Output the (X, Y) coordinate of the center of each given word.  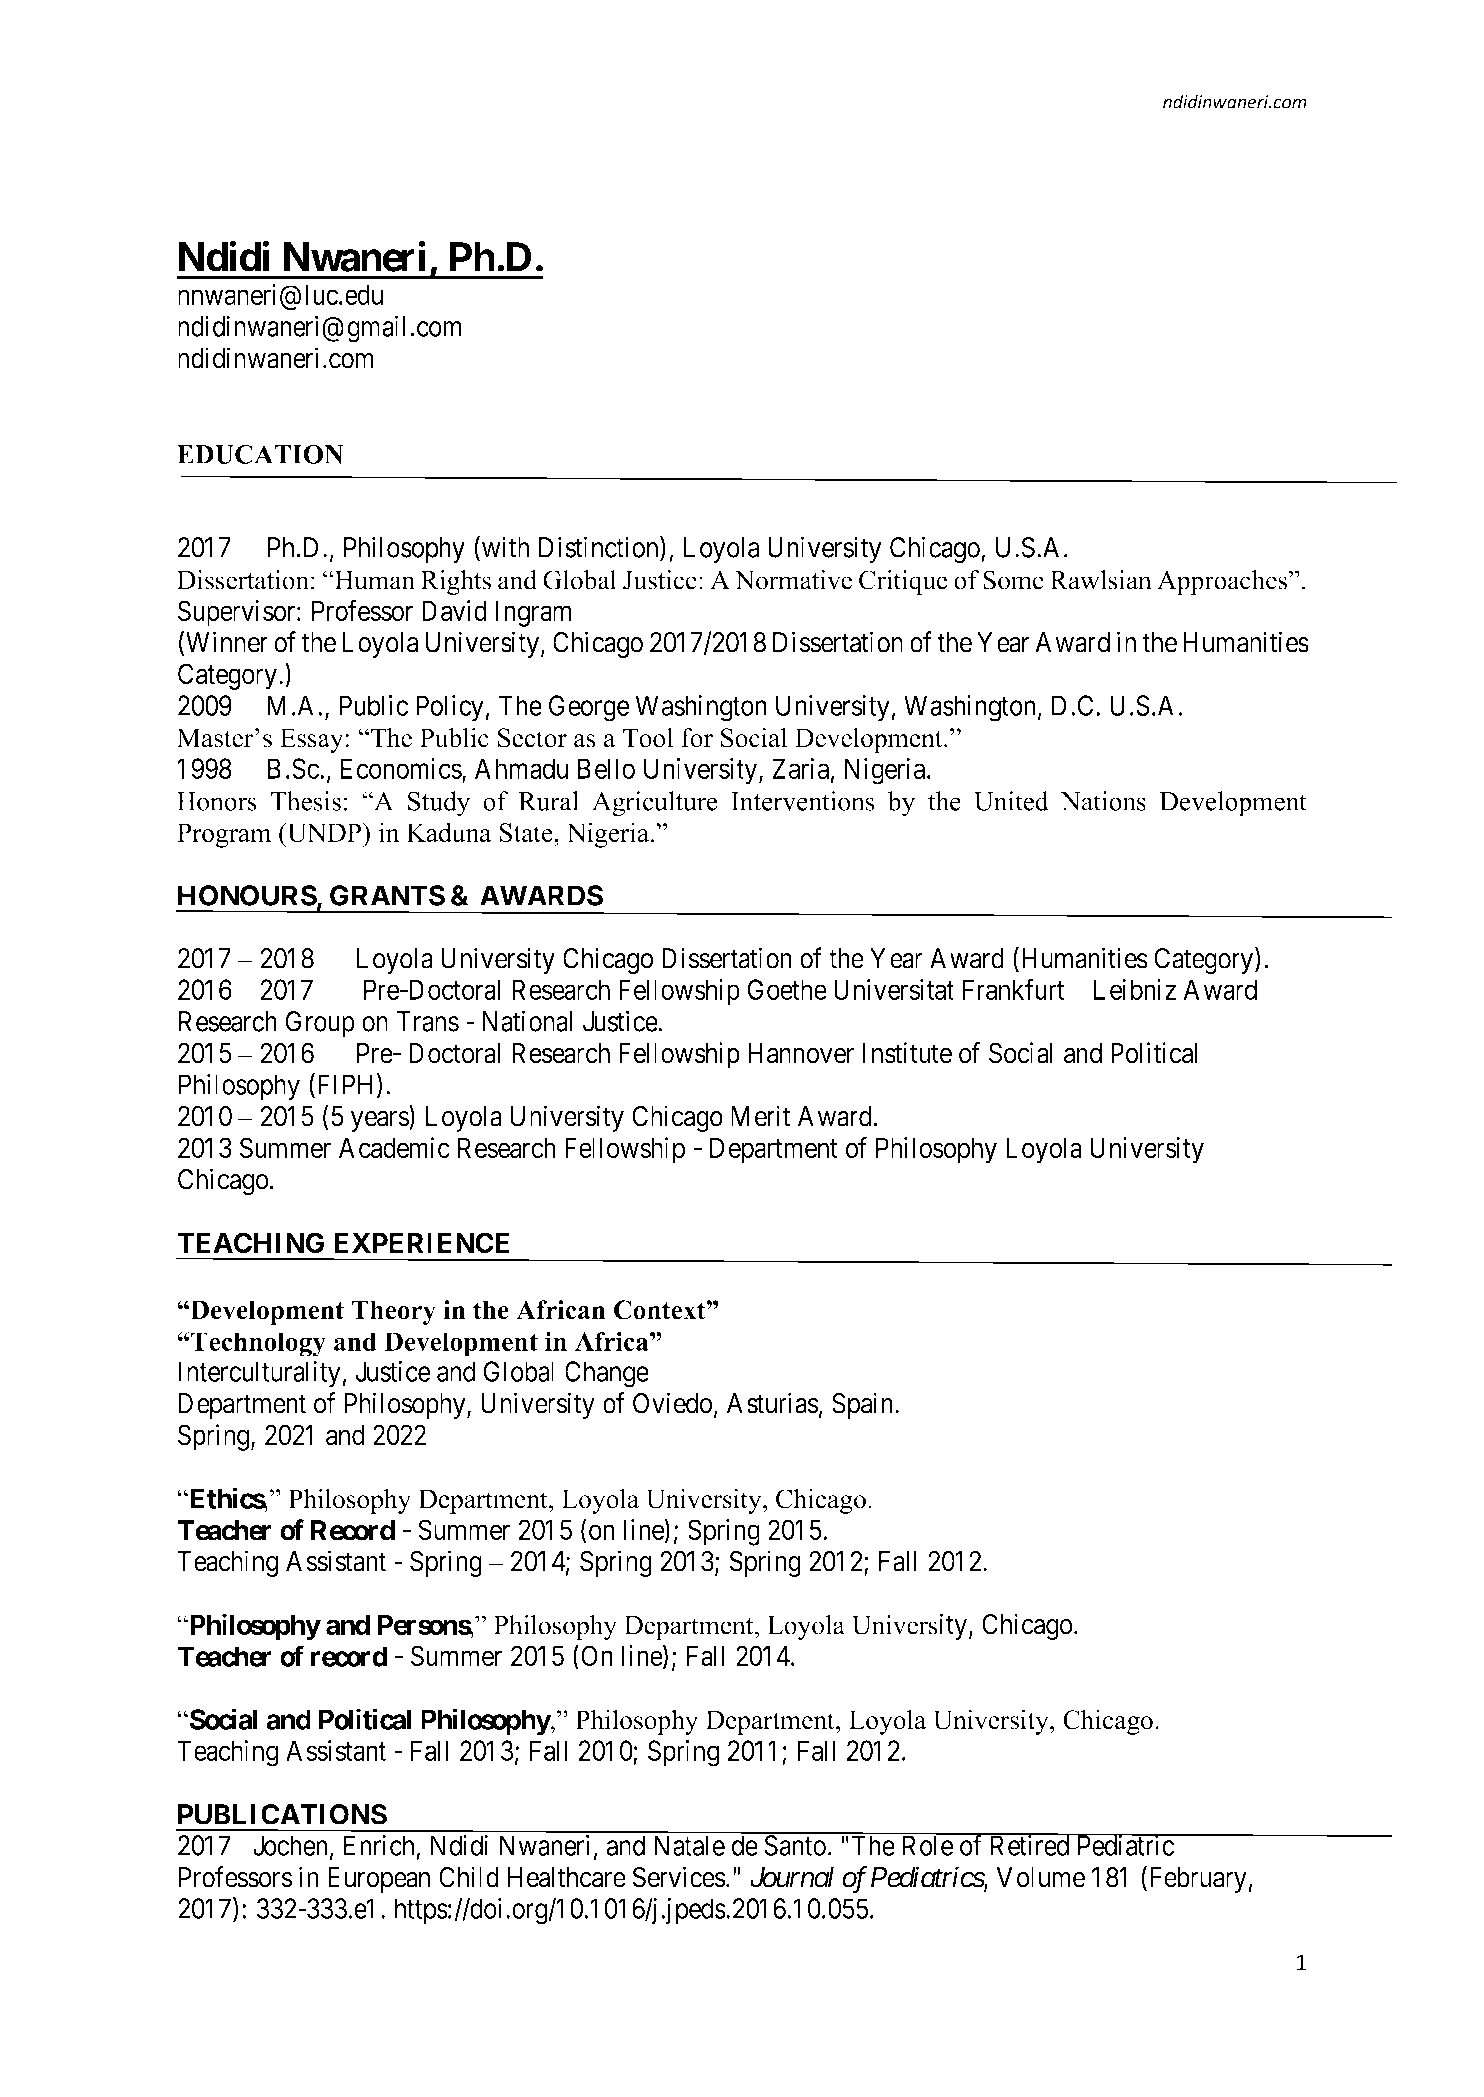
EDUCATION (260, 454)
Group (320, 1024)
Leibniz (1135, 989)
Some (1013, 580)
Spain (864, 1405)
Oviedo (672, 1403)
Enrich (379, 1845)
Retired (1029, 1845)
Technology (258, 1344)
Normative (793, 580)
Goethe (787, 989)
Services (679, 1877)
